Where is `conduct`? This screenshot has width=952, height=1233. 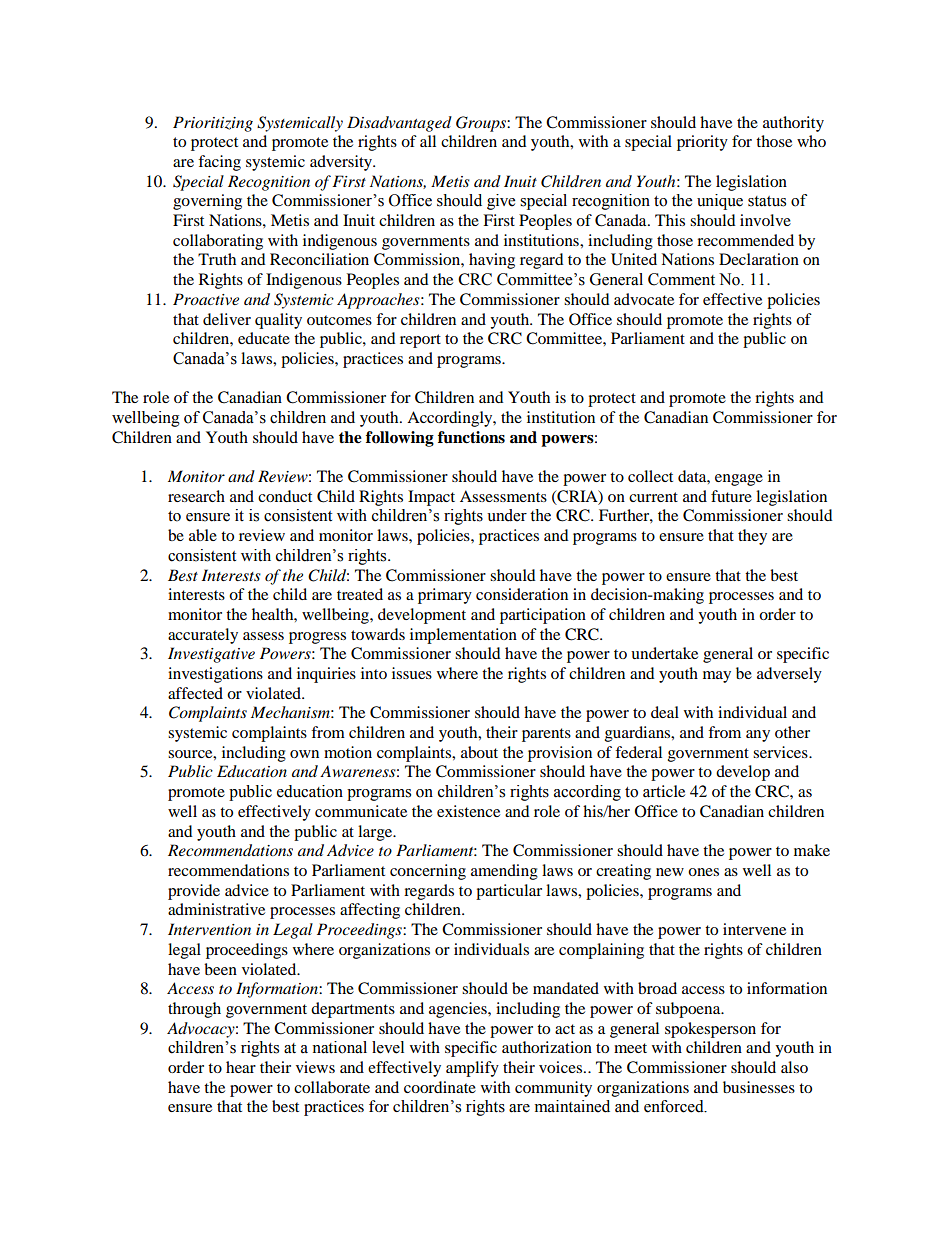
conduct is located at coordinates (285, 496).
